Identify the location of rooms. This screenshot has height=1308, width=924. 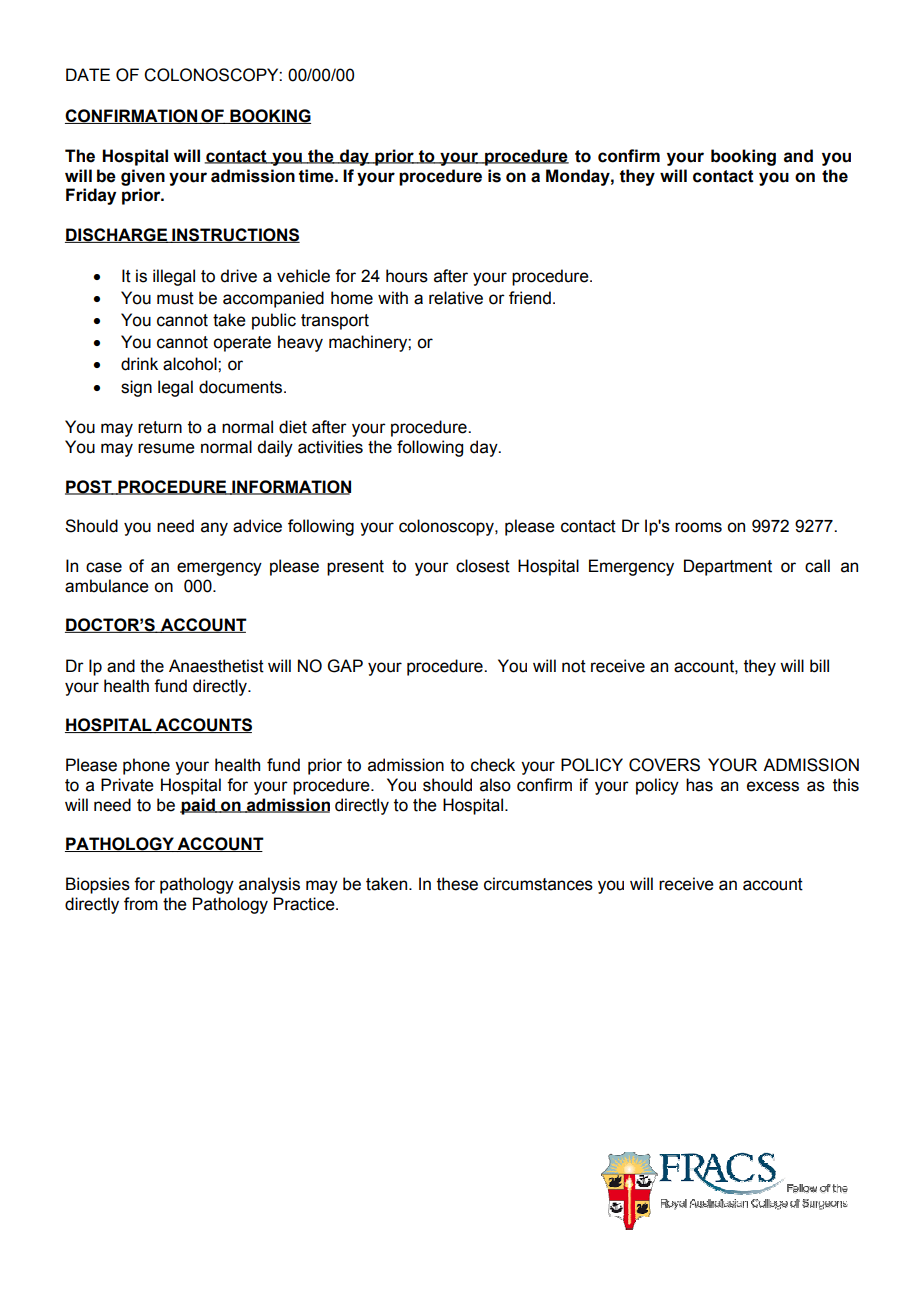
(698, 527).
